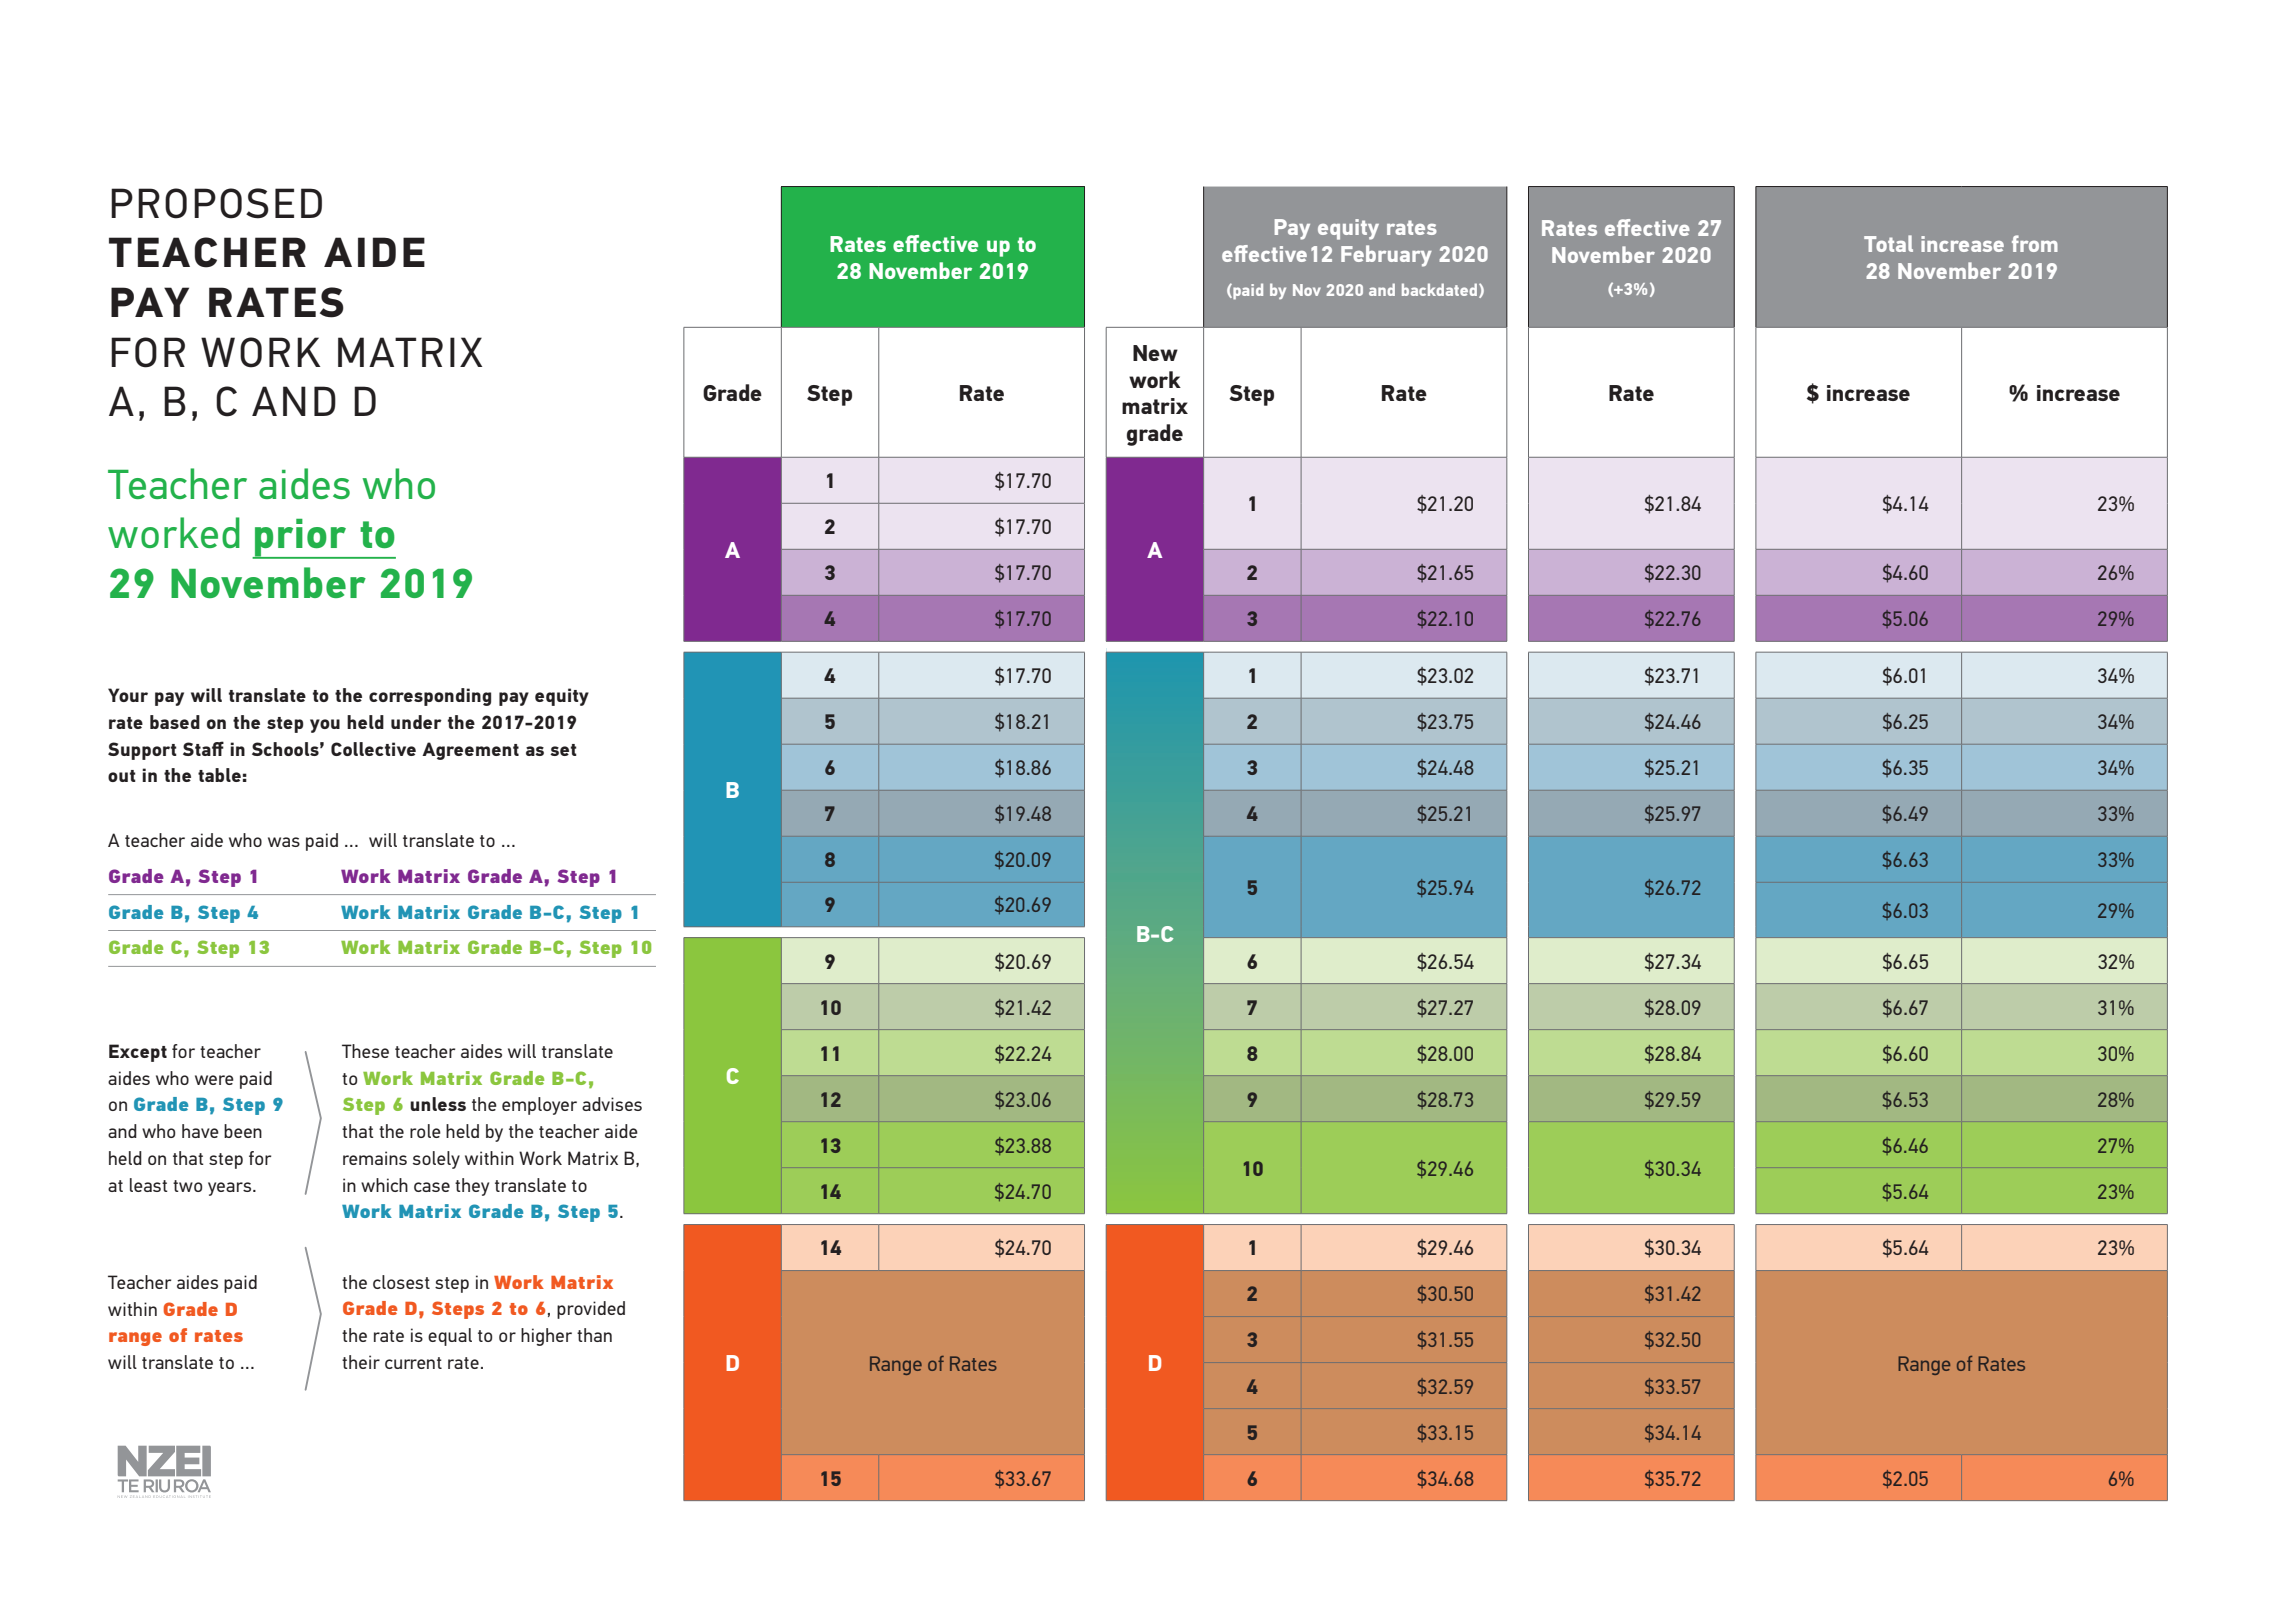 This document has height=1608, width=2274. Describe the element at coordinates (216, 203) in the document. I see `PROPOSED` at that location.
